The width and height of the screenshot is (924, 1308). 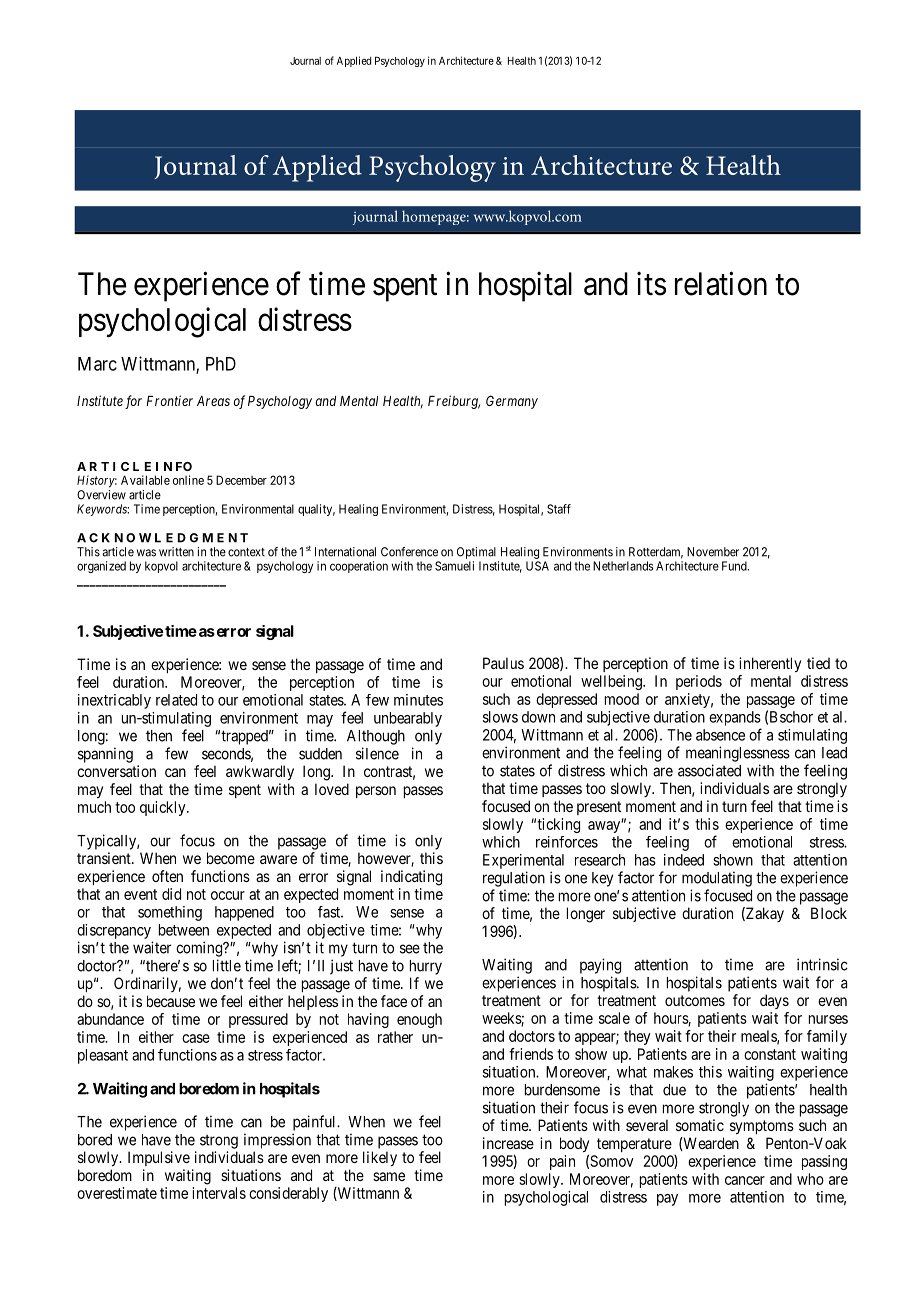 What do you see at coordinates (176, 552) in the screenshot?
I see `written` at bounding box center [176, 552].
